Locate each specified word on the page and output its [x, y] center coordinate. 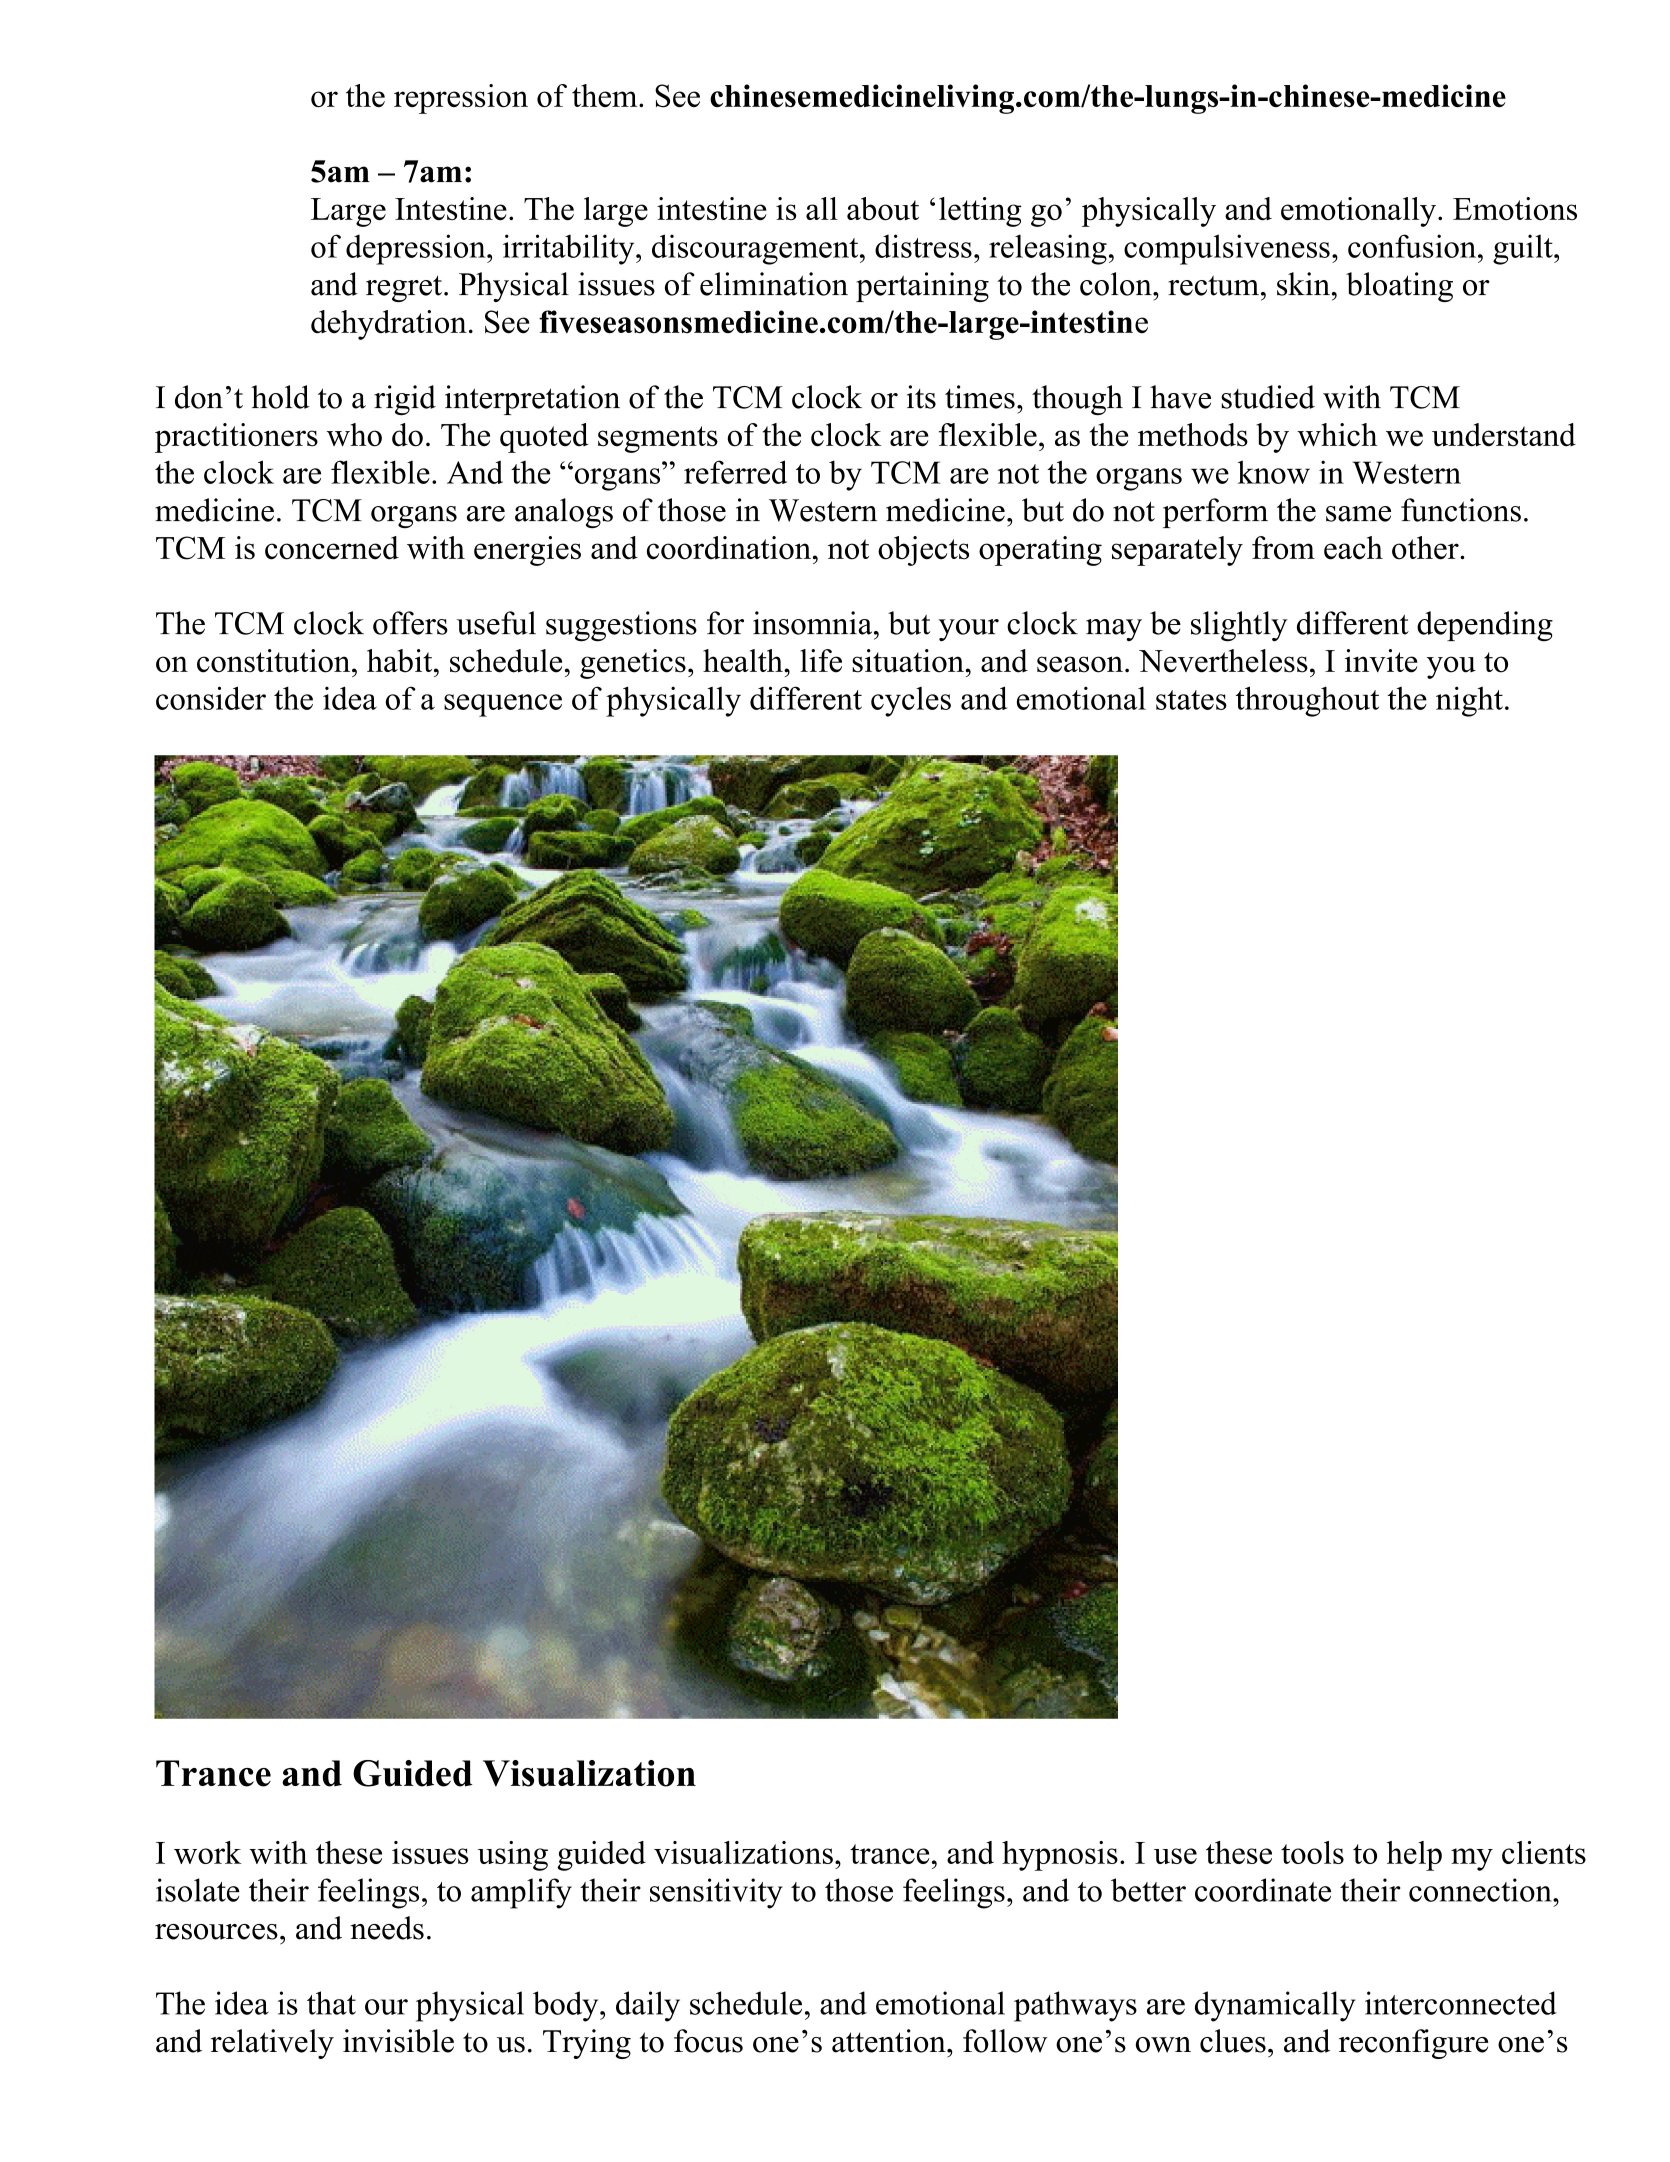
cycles [911, 702]
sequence [503, 705]
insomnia [814, 623]
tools [1312, 1852]
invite [1381, 661]
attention [890, 2041]
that [331, 2003]
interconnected [1461, 2003]
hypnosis [1060, 1856]
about [883, 208]
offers [410, 623]
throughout [1307, 701]
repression [461, 99]
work [208, 1852]
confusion [1413, 246]
